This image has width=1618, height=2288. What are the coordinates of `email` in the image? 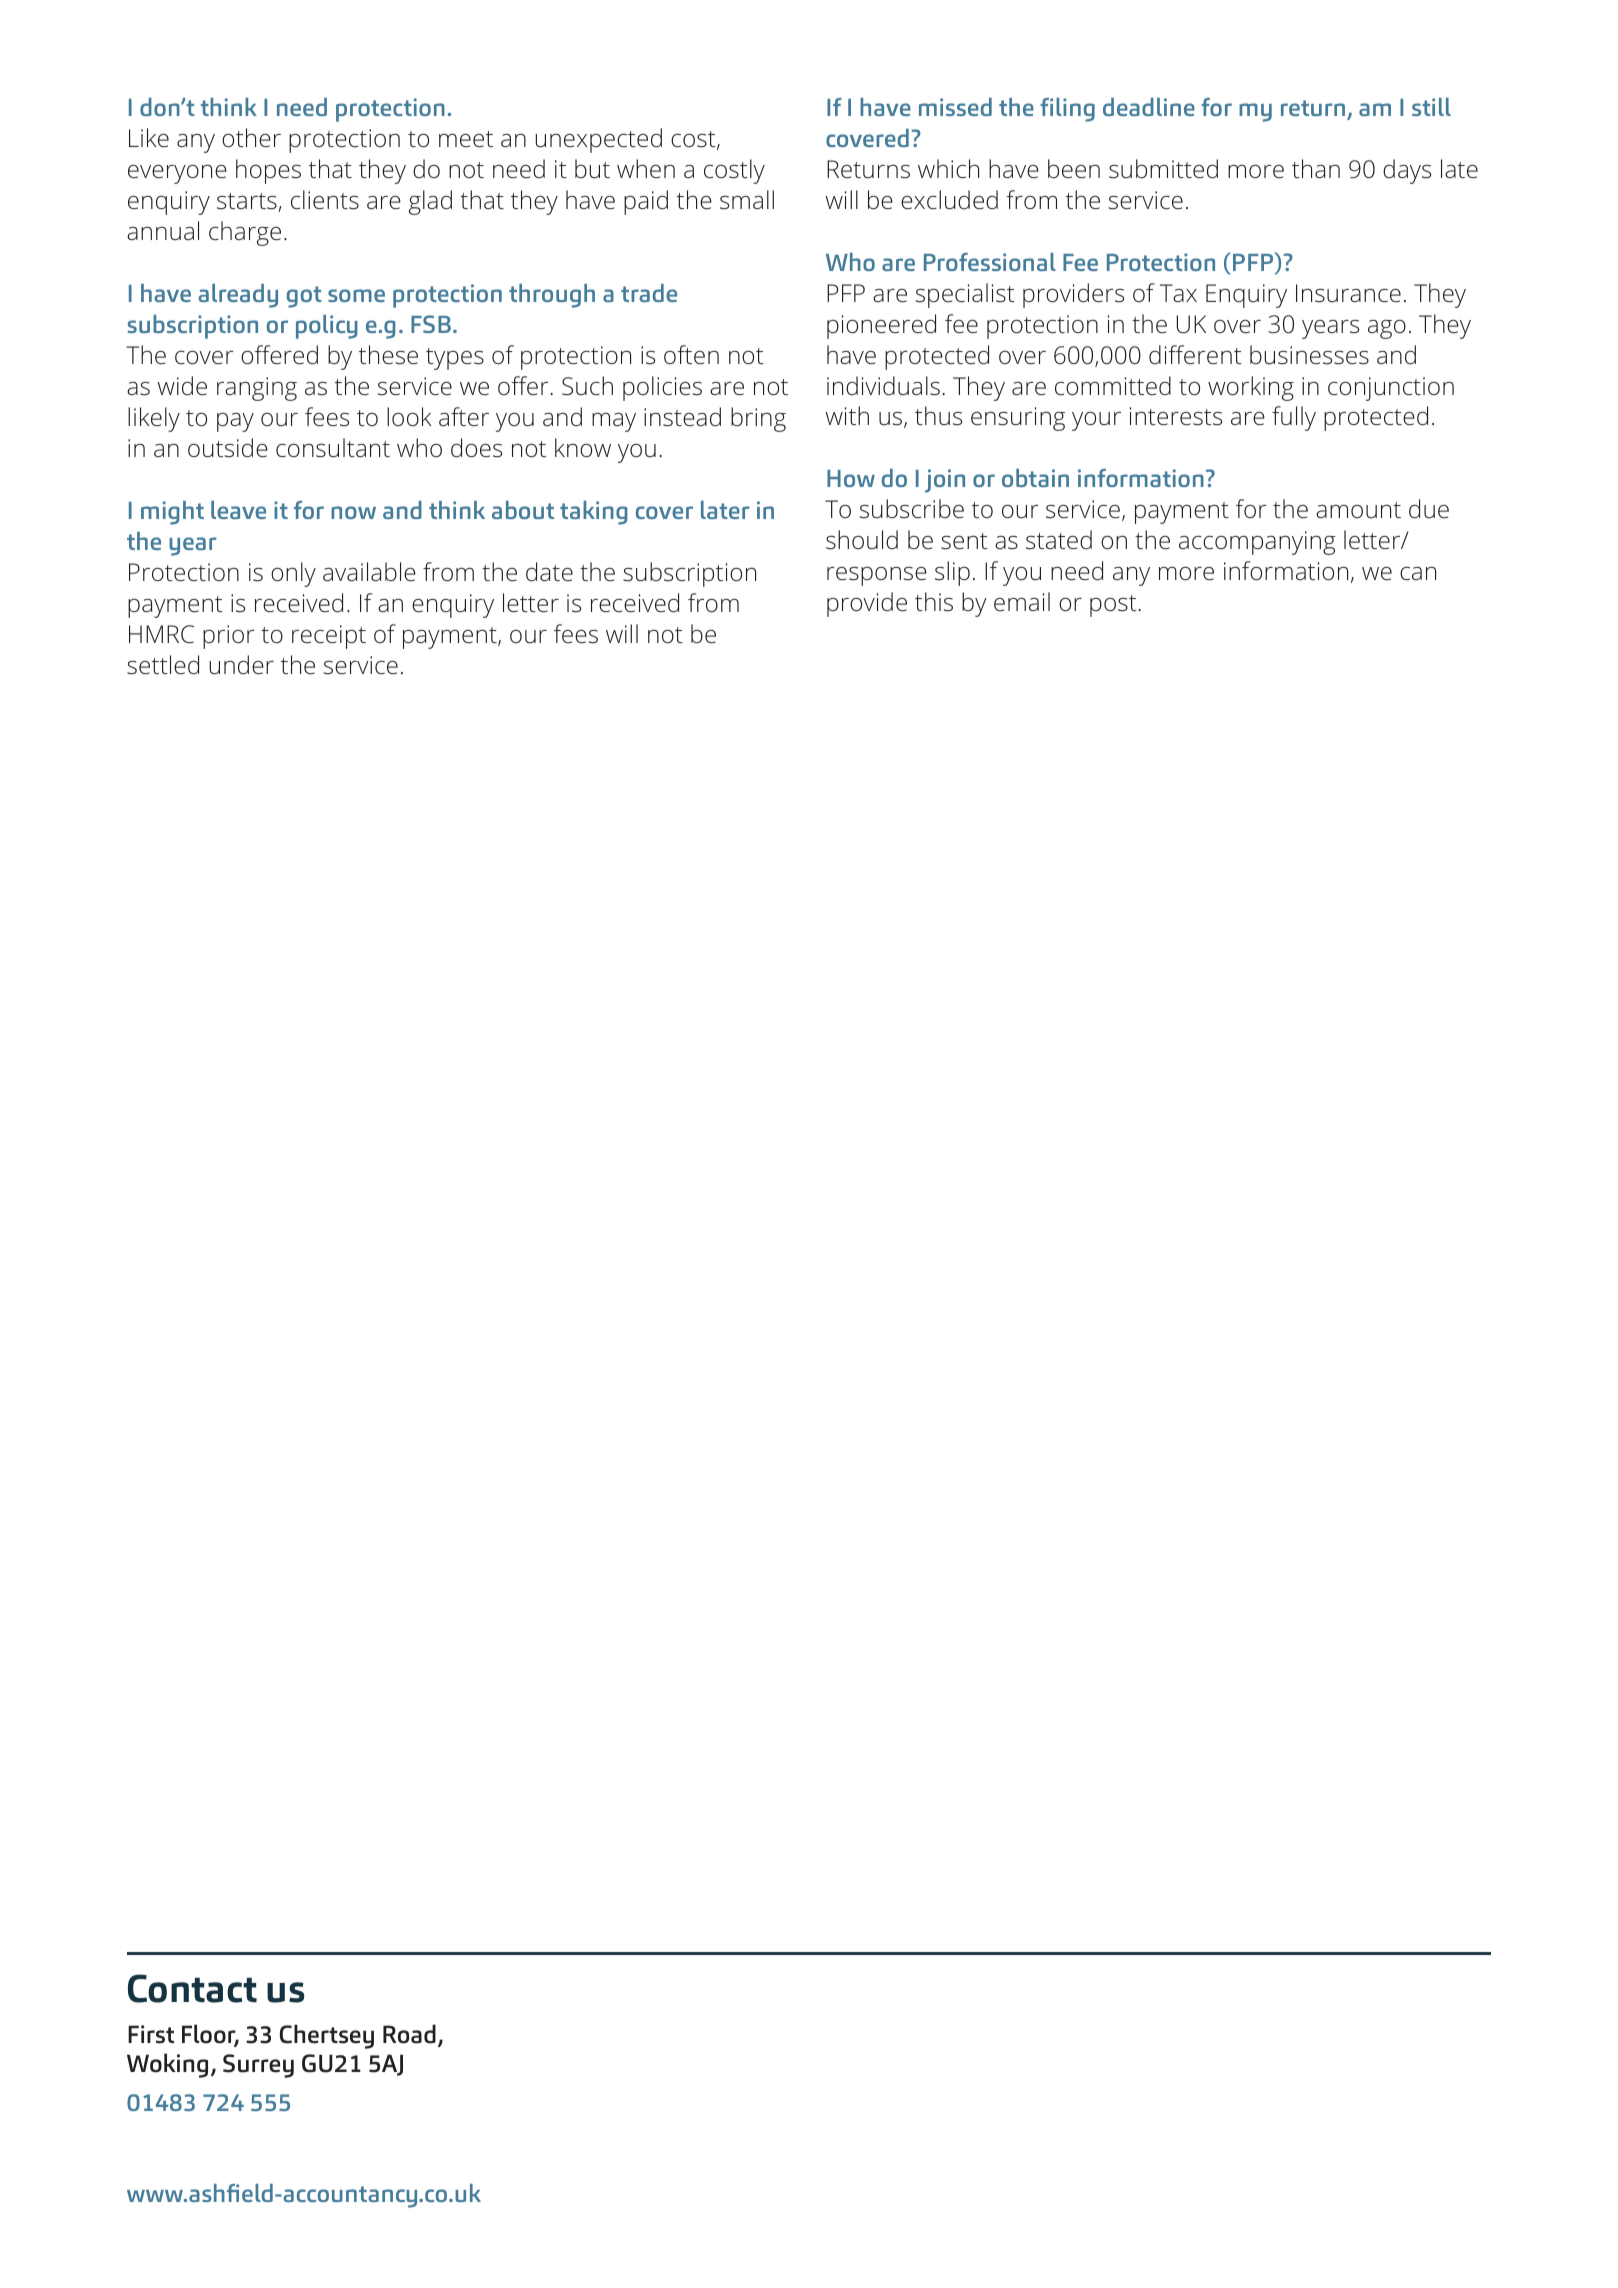 It's located at (1022, 601).
